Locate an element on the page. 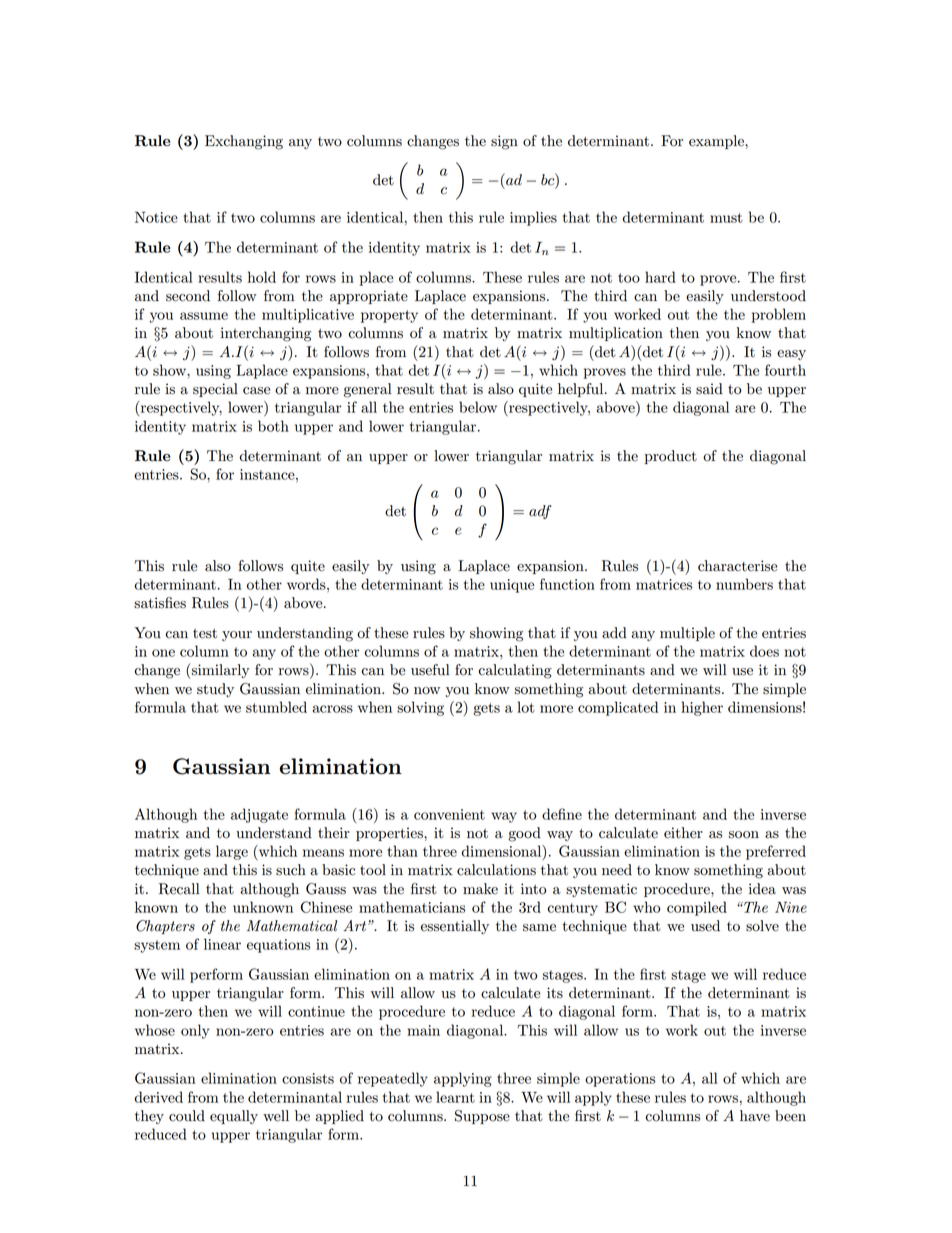  convenient is located at coordinates (449, 814).
